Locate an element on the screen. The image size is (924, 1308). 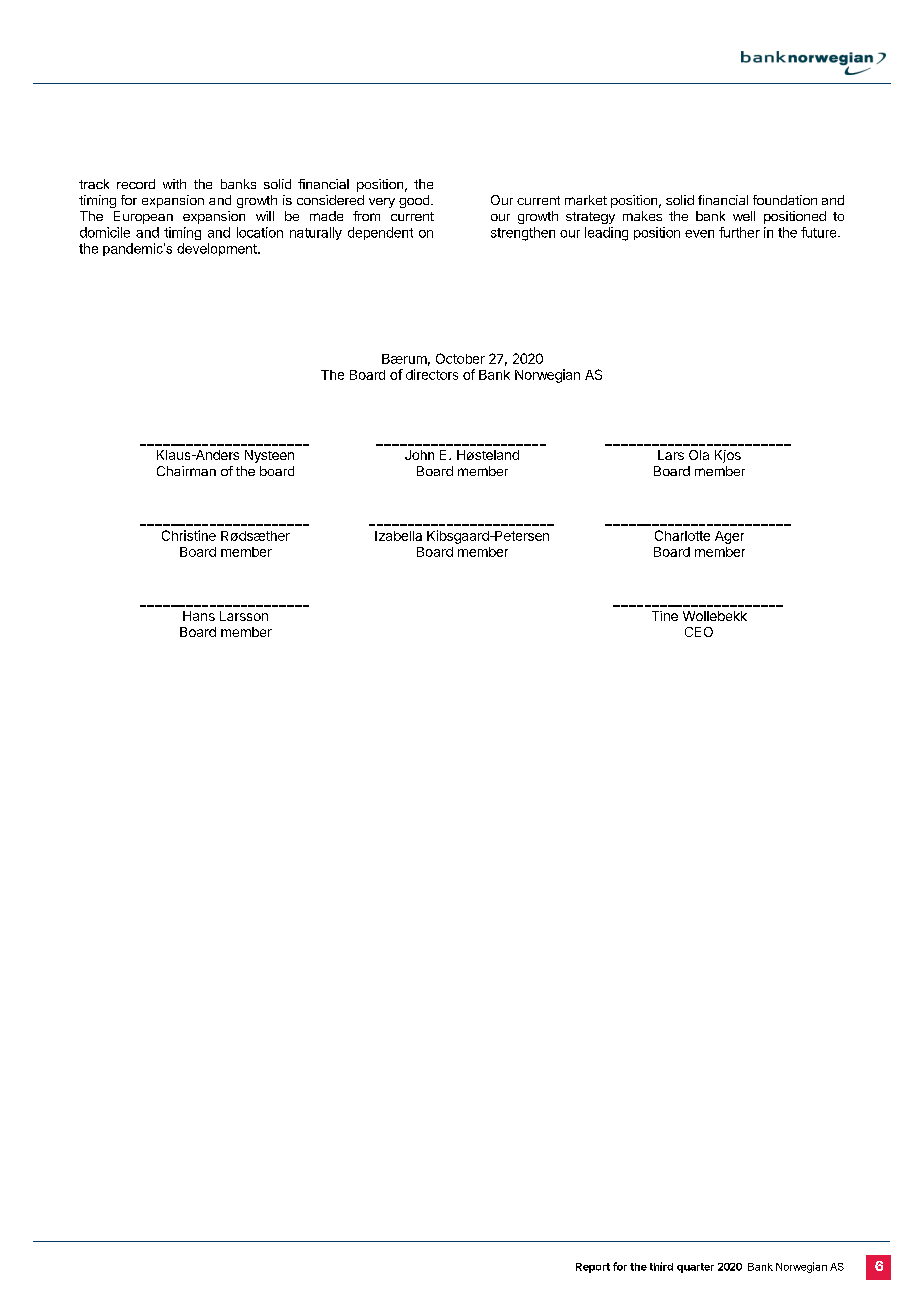
quarter is located at coordinates (695, 1268).
